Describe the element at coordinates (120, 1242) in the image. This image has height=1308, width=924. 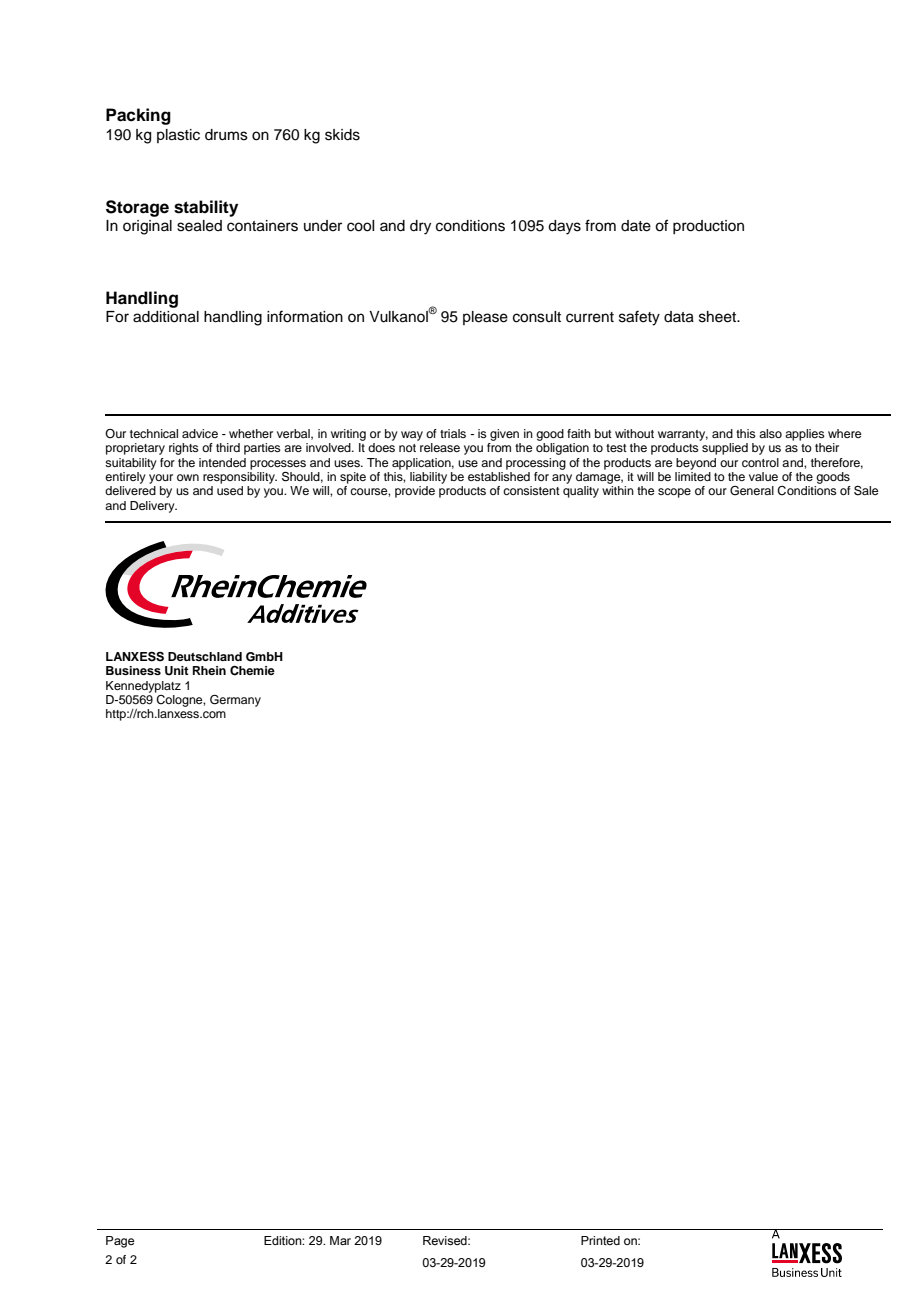
I see `Page` at that location.
